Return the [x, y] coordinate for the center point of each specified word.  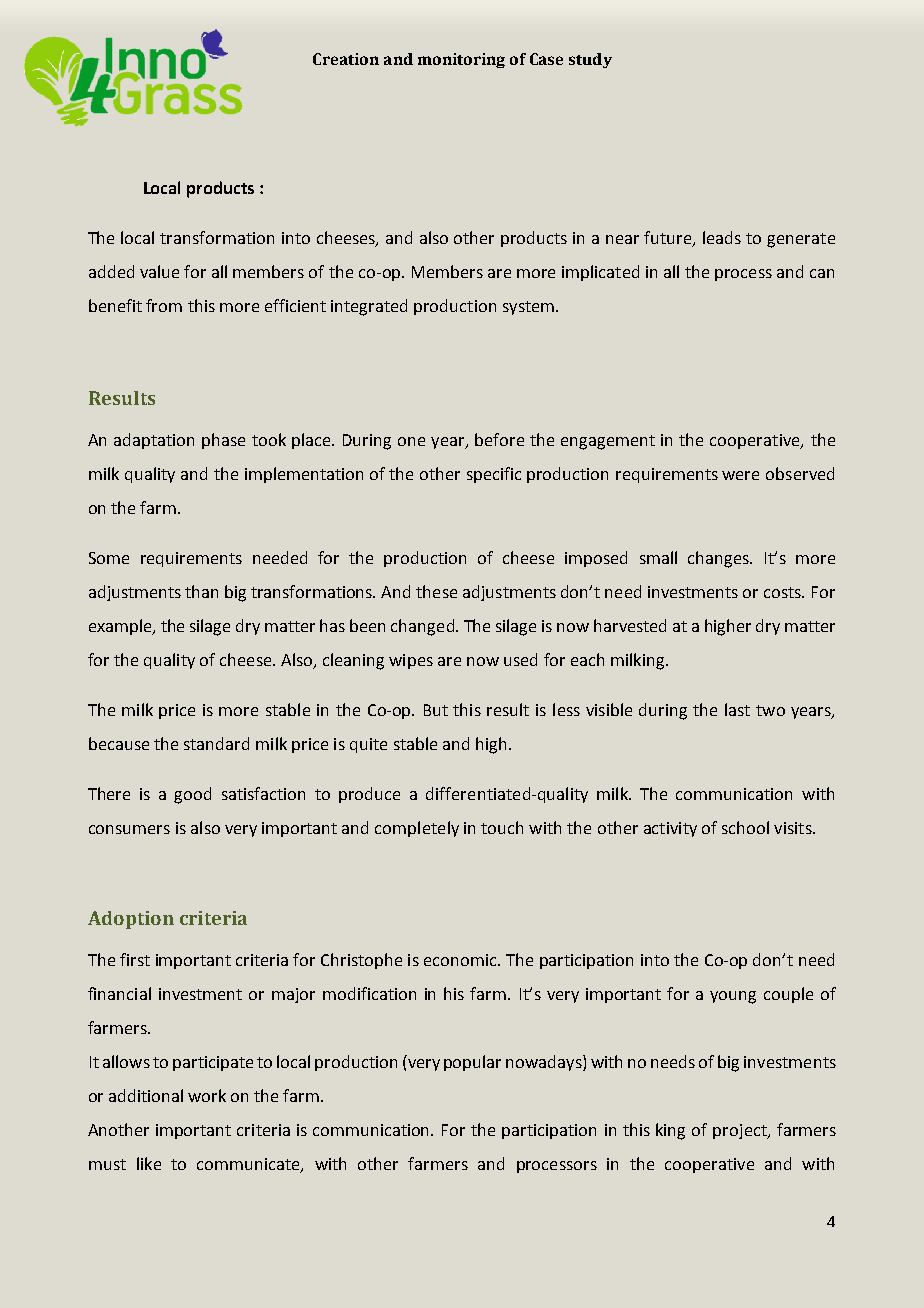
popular [472, 1063]
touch [502, 827]
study [590, 60]
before [499, 439]
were [740, 475]
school [745, 827]
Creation [346, 59]
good [192, 795]
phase [223, 441]
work [207, 1095]
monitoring [461, 60]
